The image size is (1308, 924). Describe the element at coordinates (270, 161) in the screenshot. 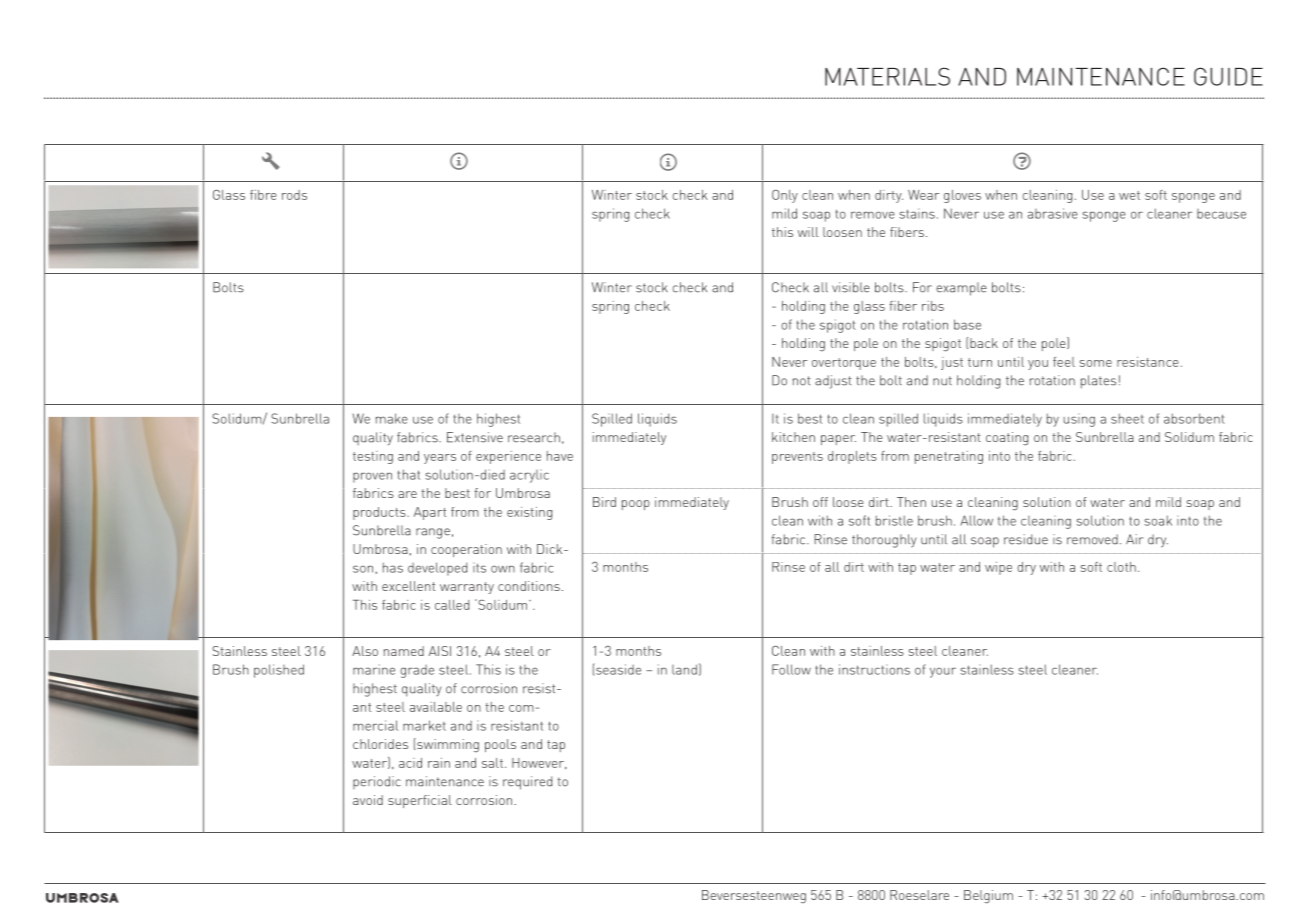

I see `wren` at that location.
